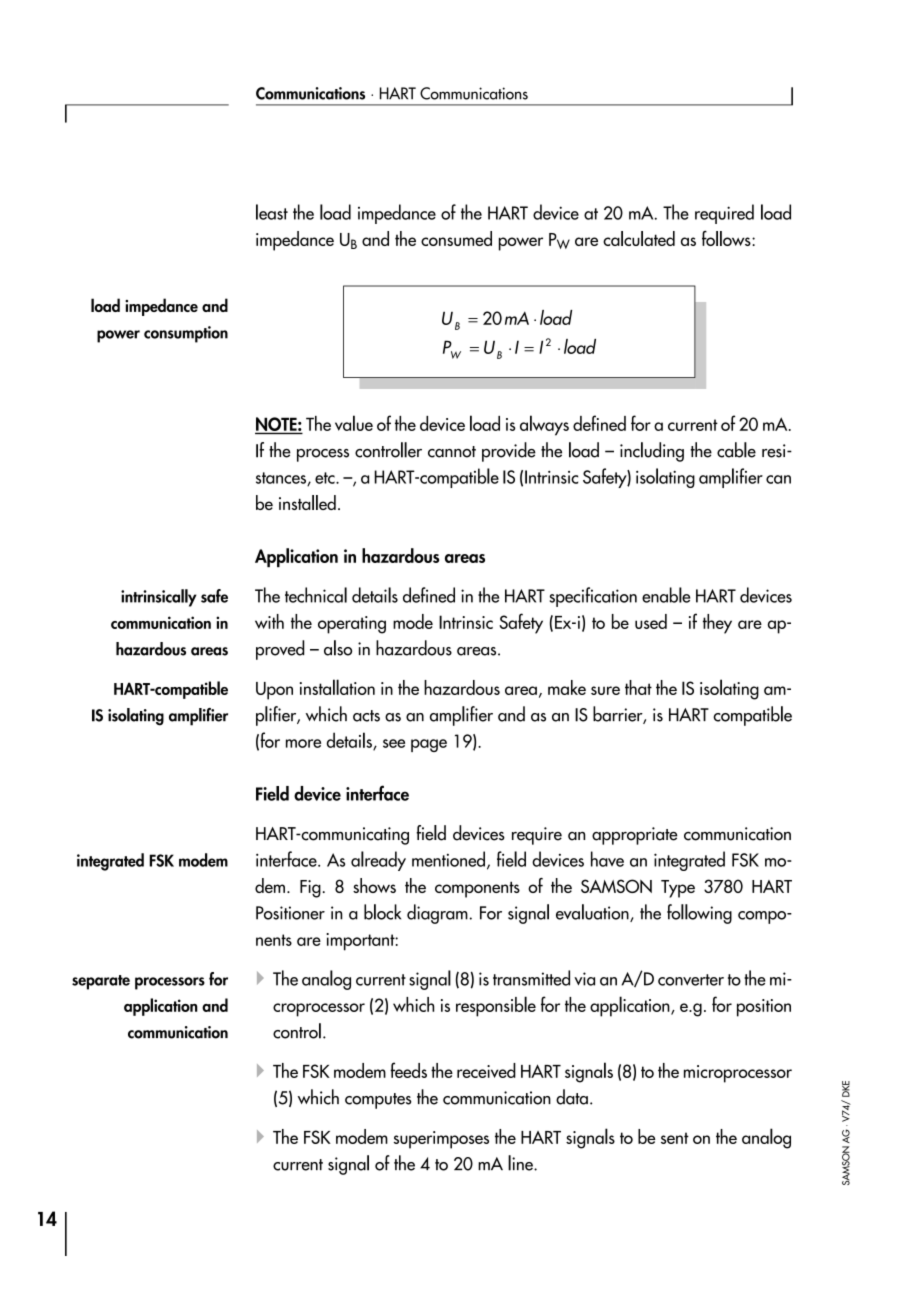 This screenshot has height=1308, width=924. Describe the element at coordinates (272, 212) in the screenshot. I see `least` at that location.
